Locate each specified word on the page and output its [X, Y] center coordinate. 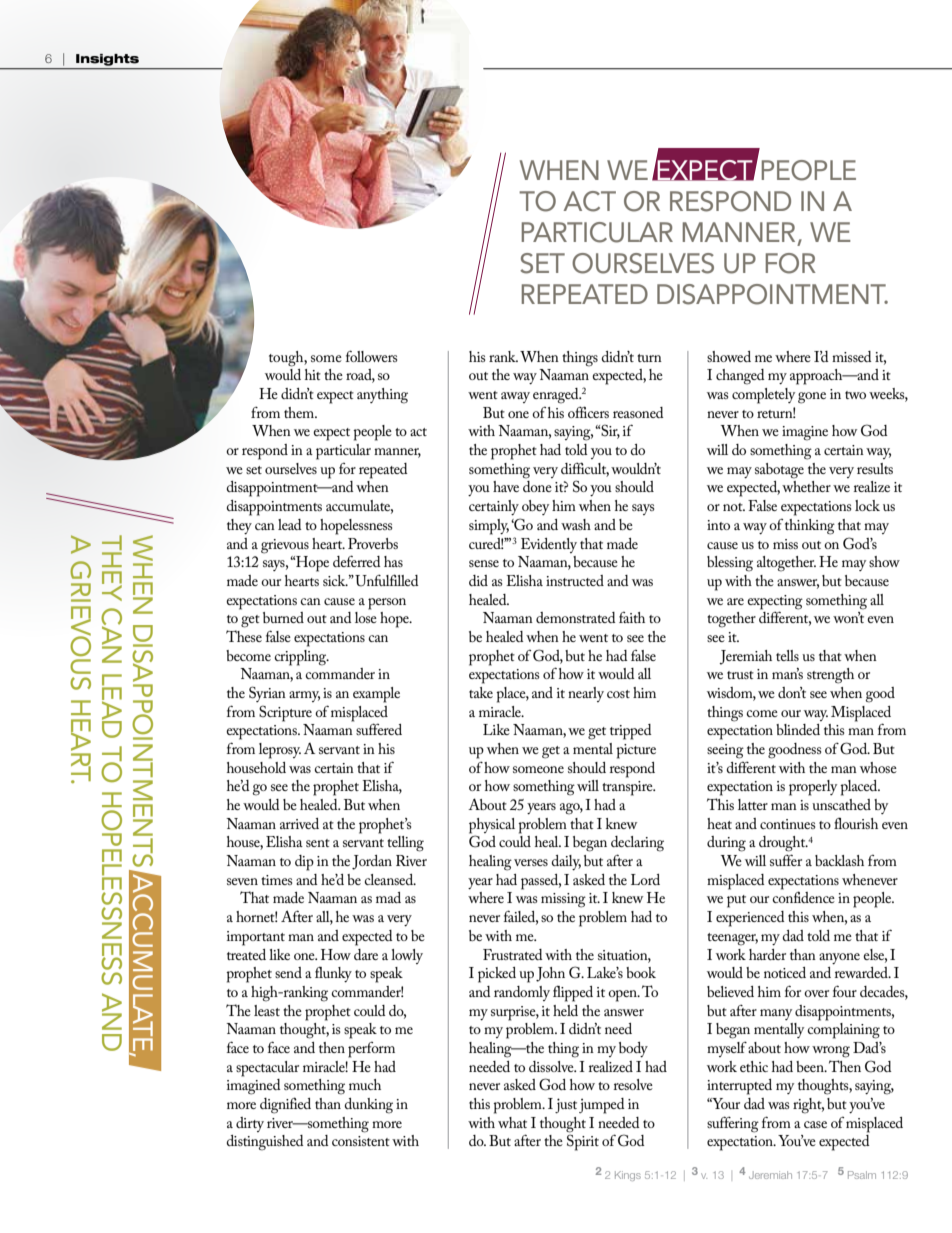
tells [787, 655]
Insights [107, 60]
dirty [250, 1124]
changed [740, 377]
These [244, 636]
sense [484, 563]
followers [372, 356]
